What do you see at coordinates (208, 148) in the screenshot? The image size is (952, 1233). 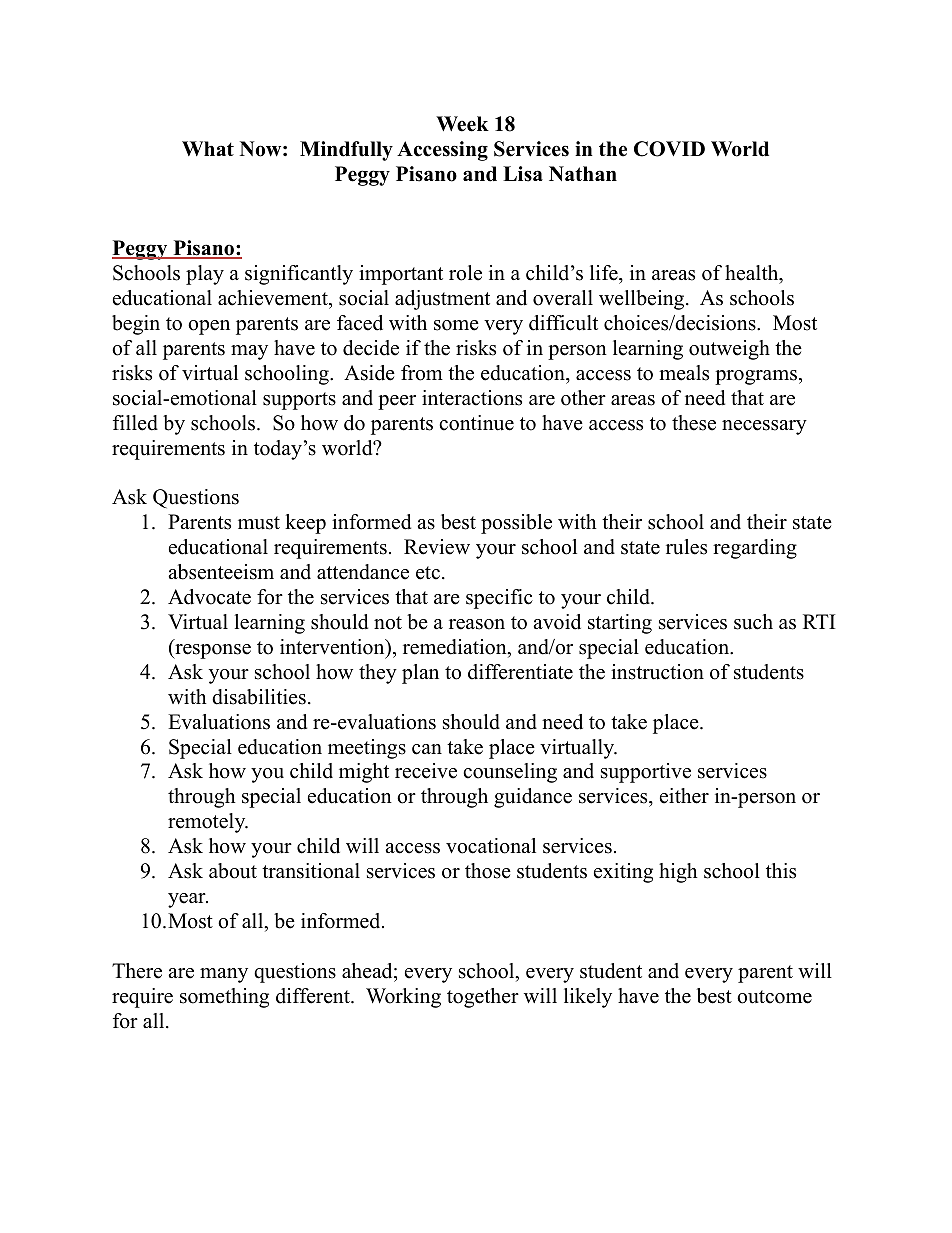 I see `What` at bounding box center [208, 148].
